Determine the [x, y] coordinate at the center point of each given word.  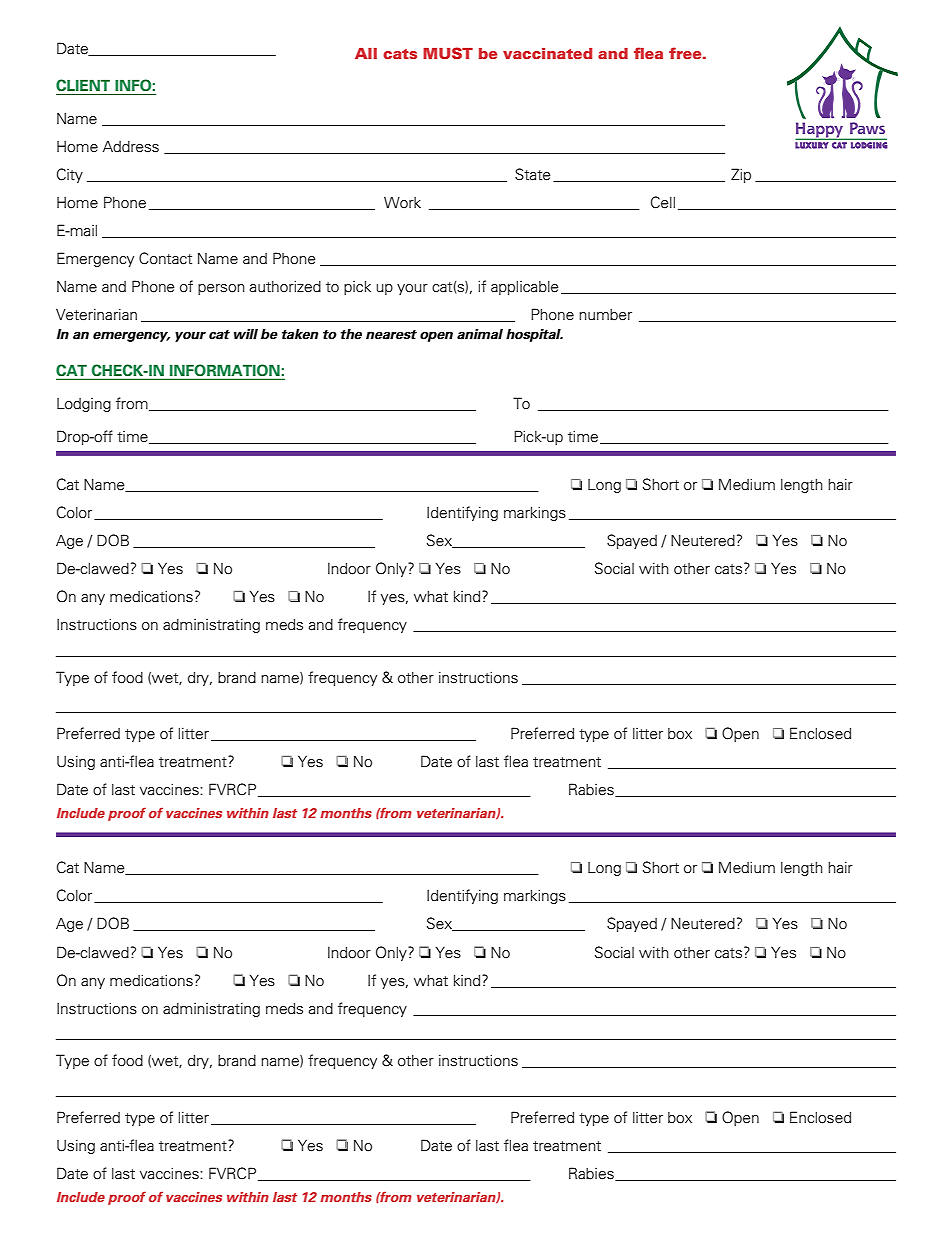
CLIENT [83, 85]
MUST [448, 53]
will [246, 334]
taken [300, 334]
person [221, 289]
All [366, 53]
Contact [165, 258]
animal [480, 334]
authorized [285, 286]
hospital [534, 335]
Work [402, 202]
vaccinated [547, 53]
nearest [391, 335]
